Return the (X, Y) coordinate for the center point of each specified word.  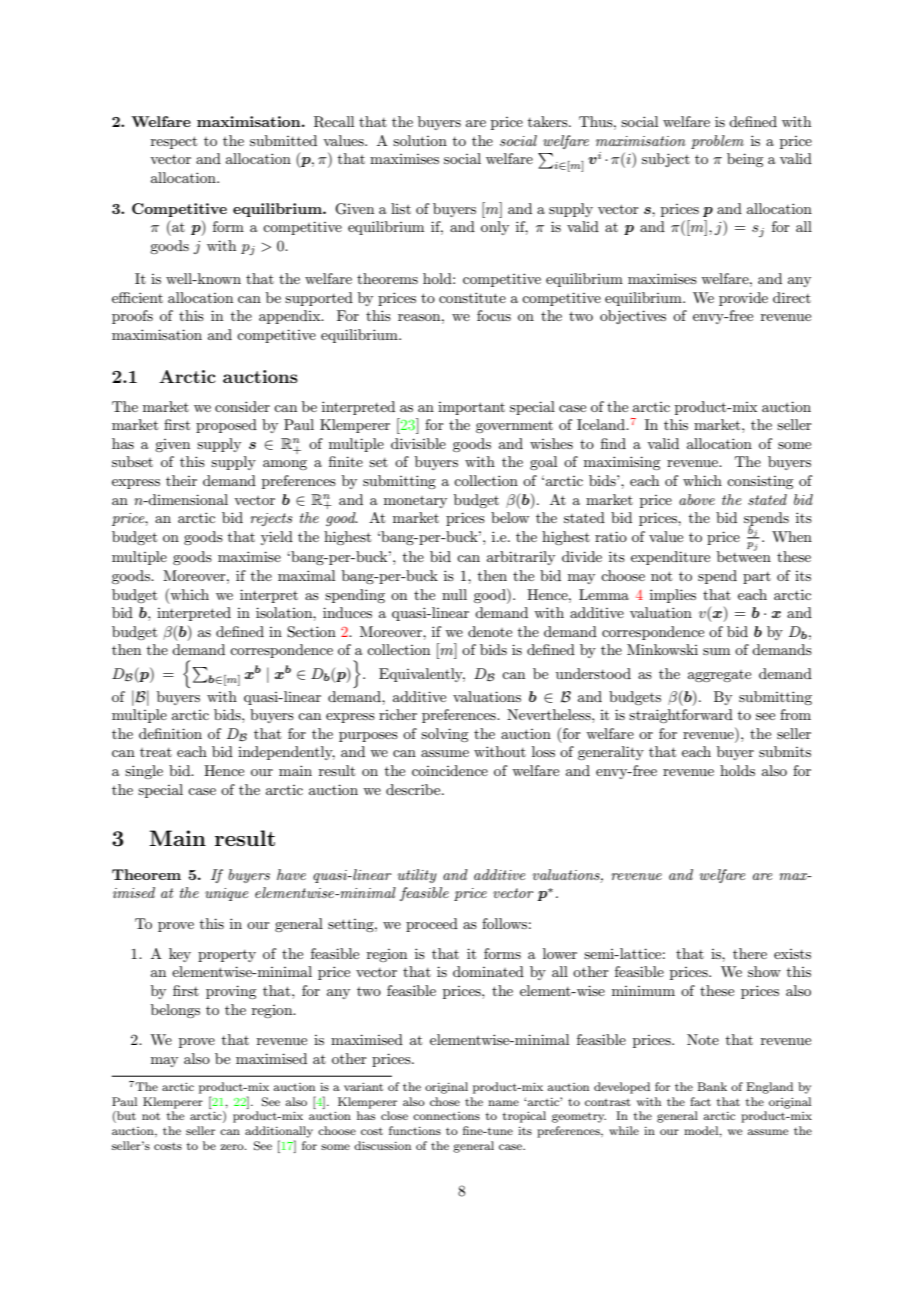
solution (420, 140)
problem (717, 142)
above (697, 499)
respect (174, 142)
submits (785, 751)
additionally (279, 1132)
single (144, 772)
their (181, 480)
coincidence (450, 770)
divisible (418, 443)
